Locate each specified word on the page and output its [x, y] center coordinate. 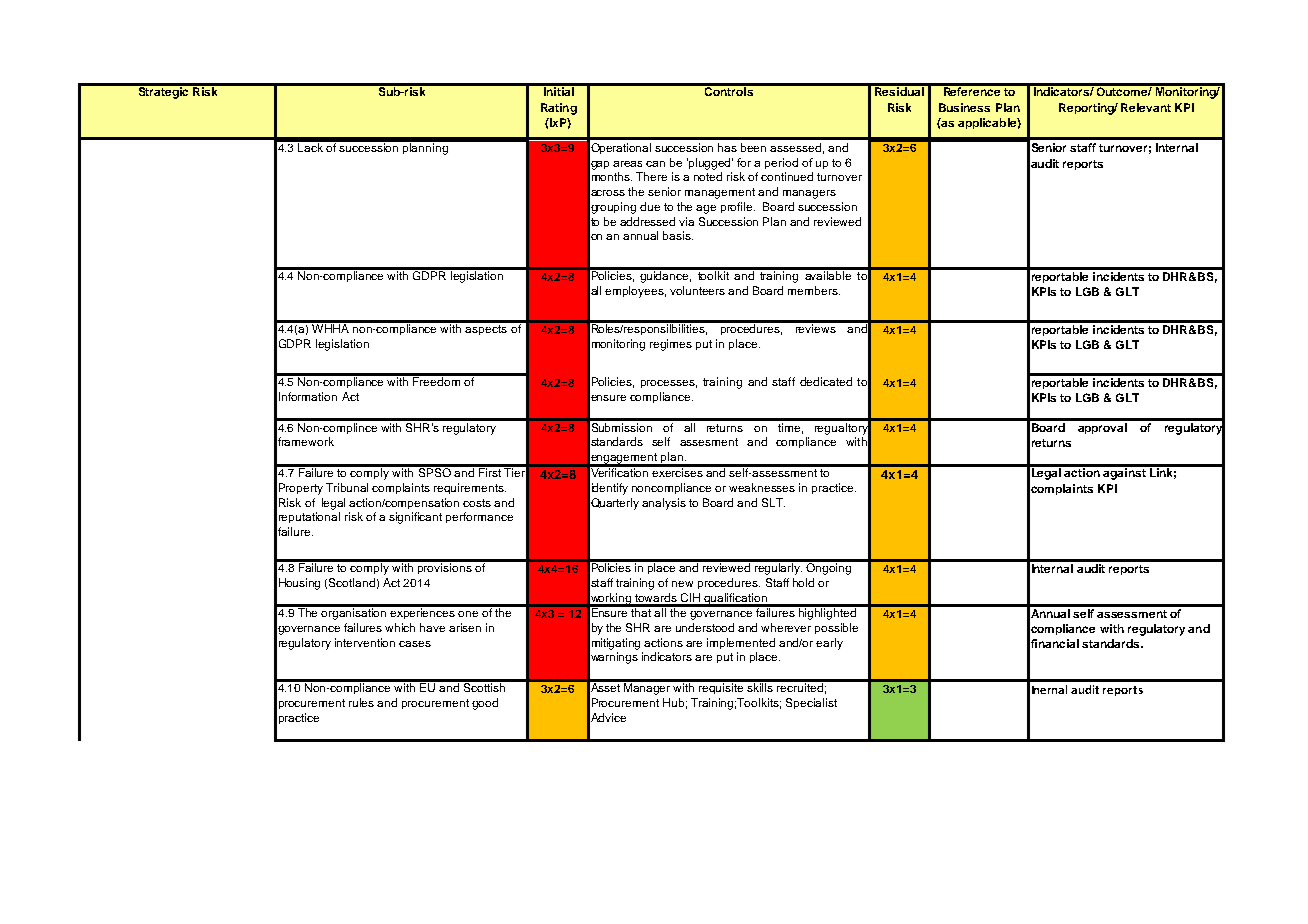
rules [361, 702]
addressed [647, 221]
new [682, 584]
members [814, 290]
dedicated [826, 381]
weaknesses [762, 487]
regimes [671, 345]
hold [803, 582]
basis [678, 235]
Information [308, 396]
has [727, 147]
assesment [709, 442]
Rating [559, 109]
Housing [299, 584]
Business [964, 107]
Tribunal [347, 487]
